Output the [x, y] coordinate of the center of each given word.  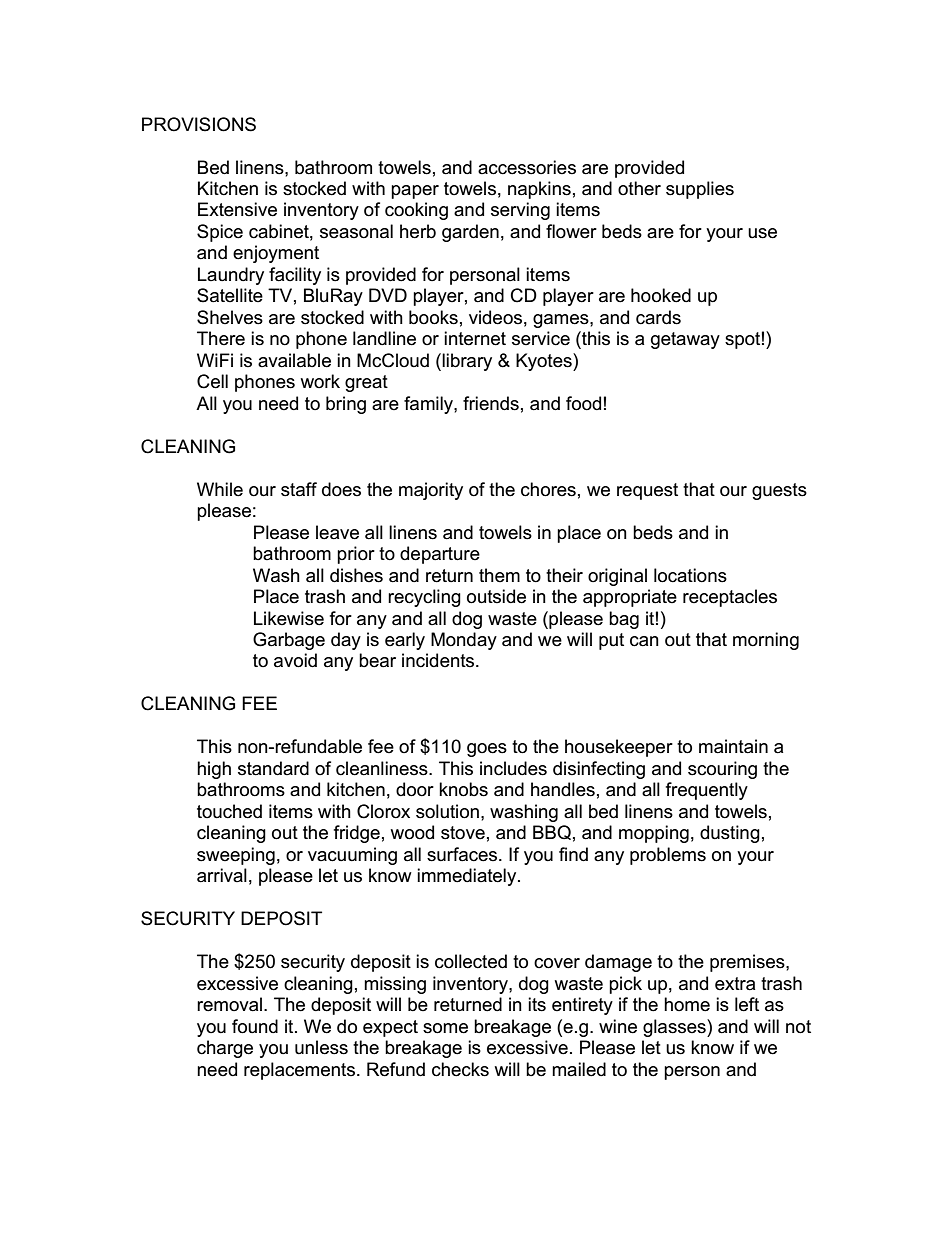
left [747, 1004]
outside [496, 596]
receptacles [730, 598]
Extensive [237, 209]
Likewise [289, 618]
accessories [527, 167]
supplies [700, 190]
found [255, 1026]
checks [460, 1069]
